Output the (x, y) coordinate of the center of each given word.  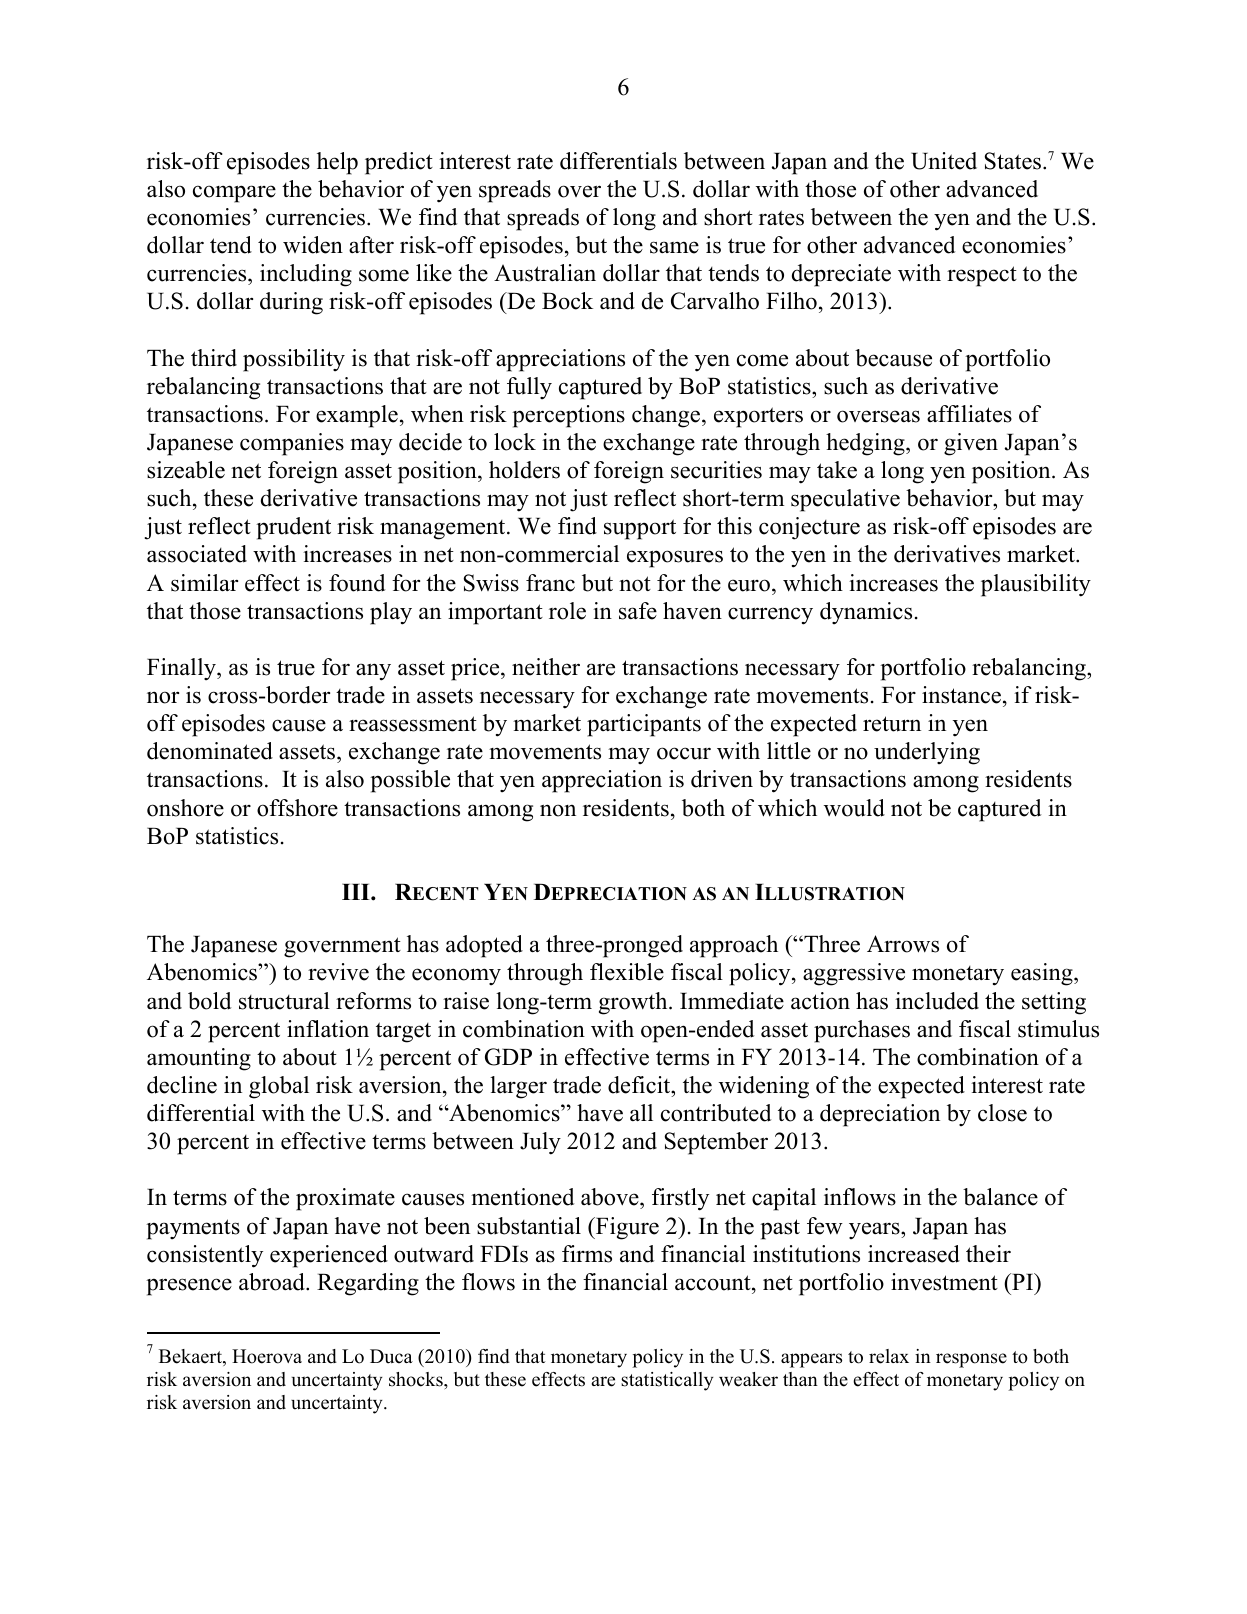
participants (644, 725)
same (674, 247)
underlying (927, 753)
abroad (273, 1282)
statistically (667, 1381)
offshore (297, 808)
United (944, 161)
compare (234, 194)
